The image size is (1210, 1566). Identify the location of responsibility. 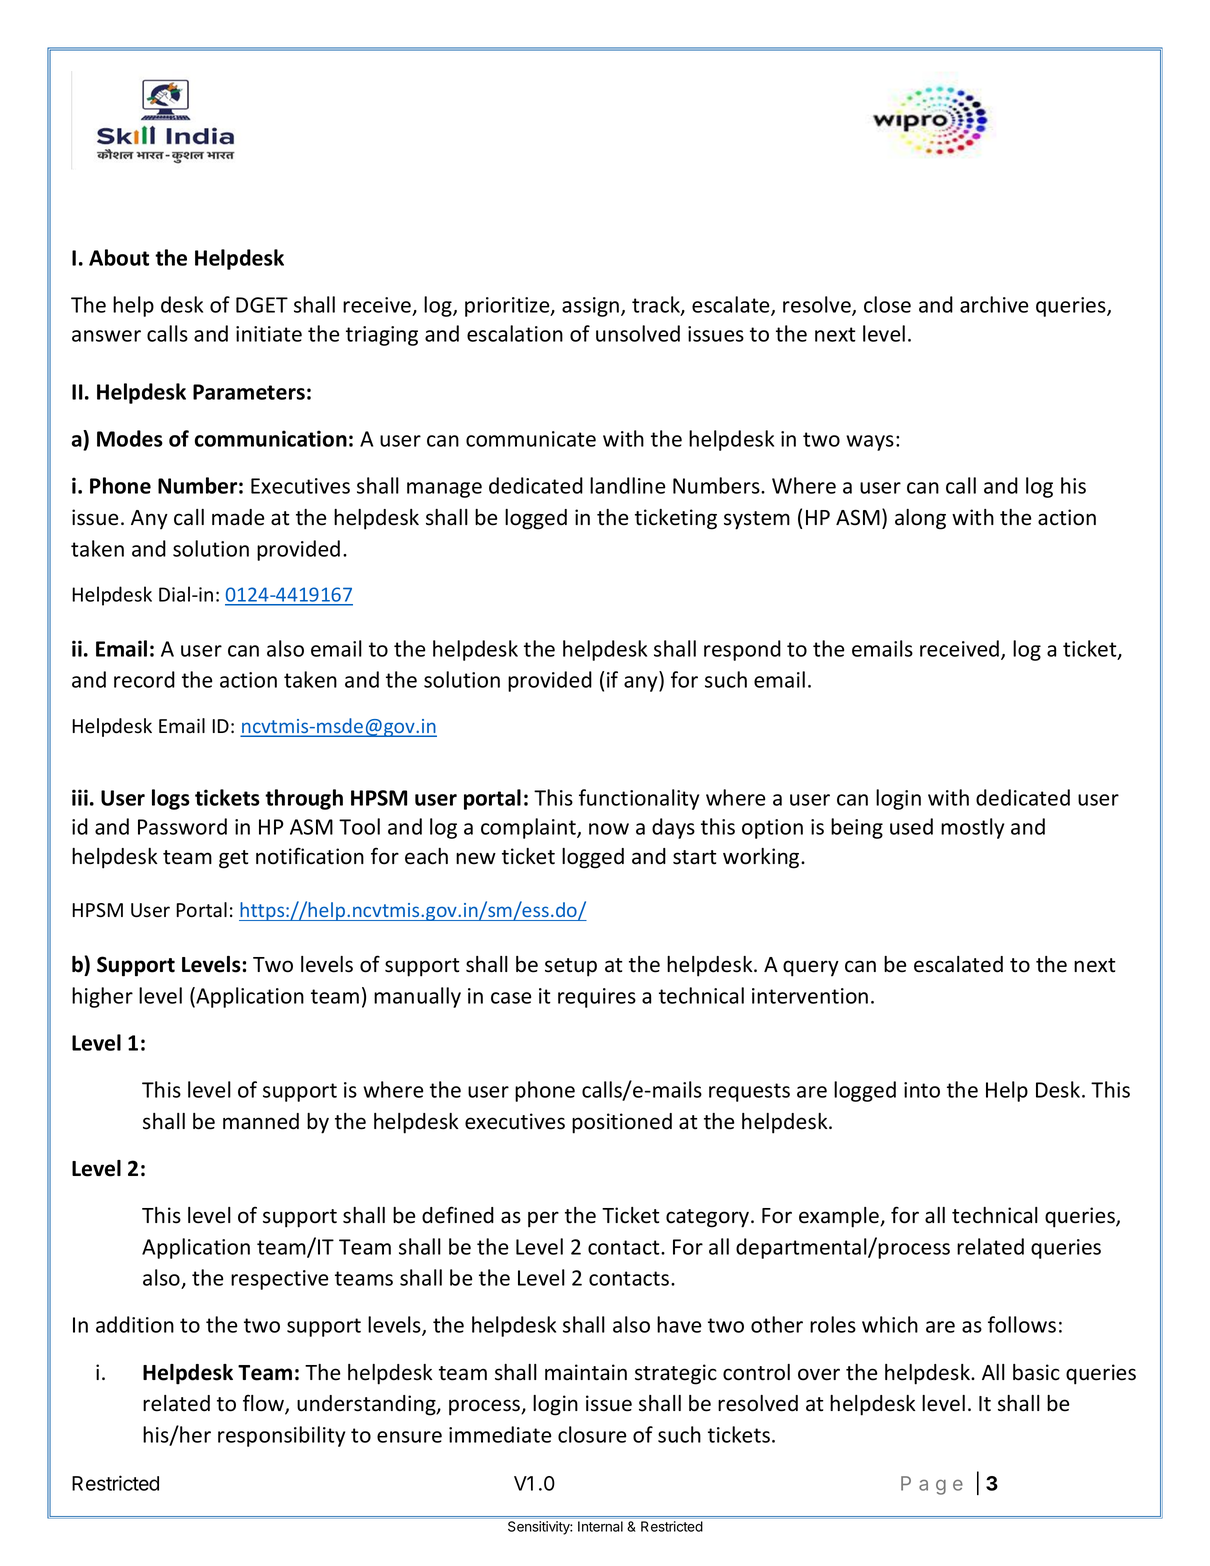
(281, 1436).
